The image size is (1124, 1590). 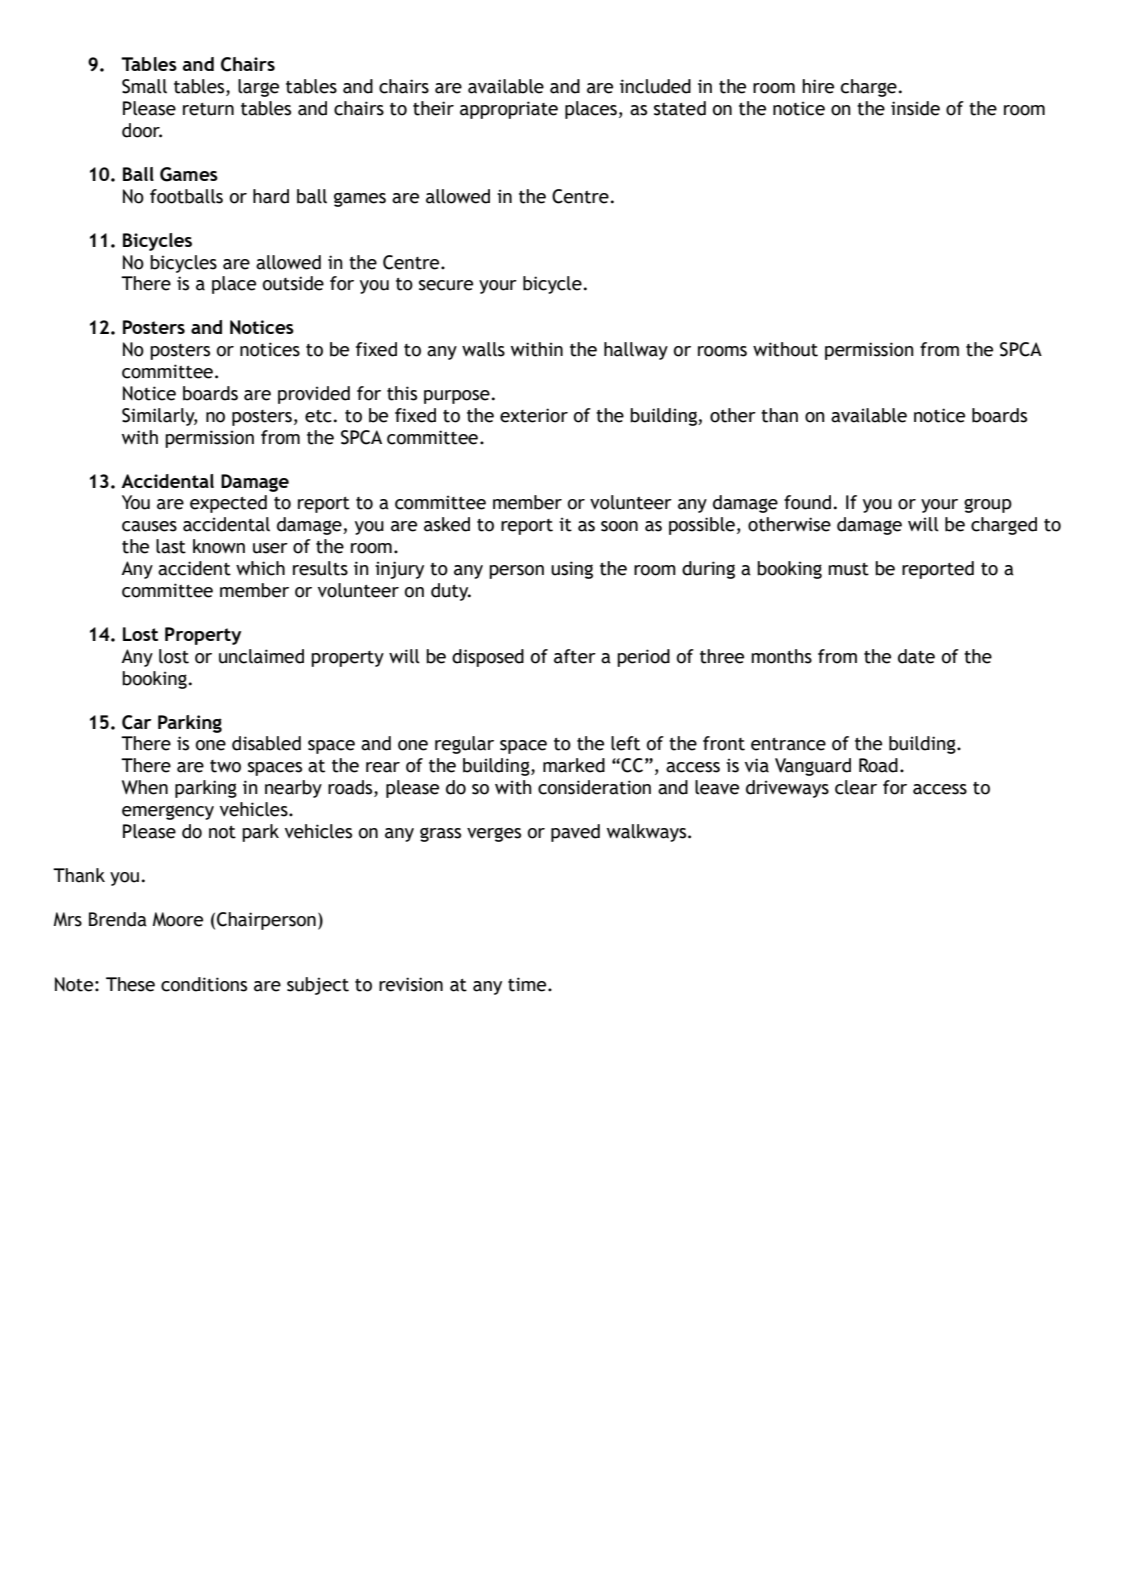 What do you see at coordinates (916, 656) in the screenshot?
I see `date` at bounding box center [916, 656].
